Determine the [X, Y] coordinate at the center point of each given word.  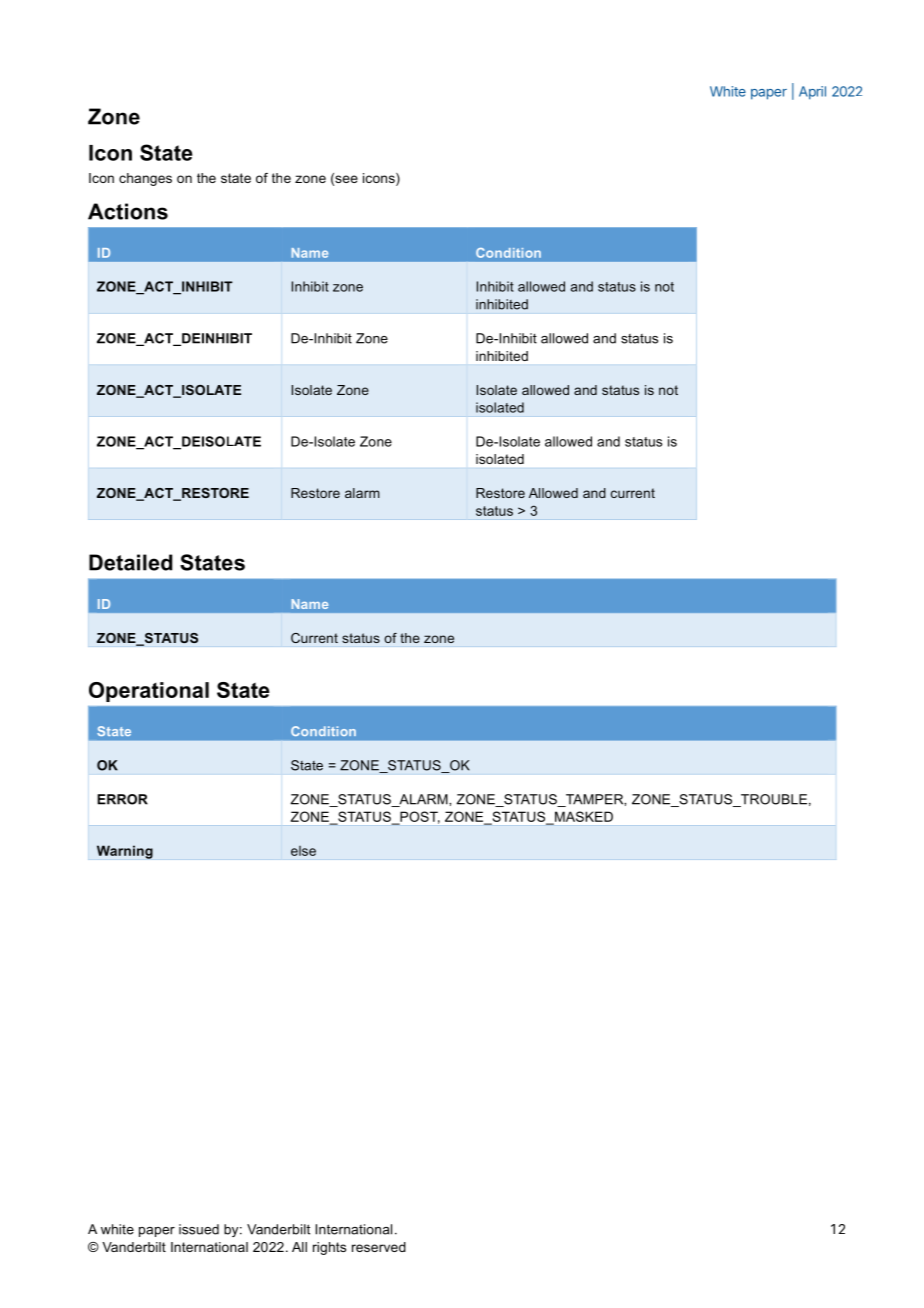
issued [199, 1229]
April [812, 93]
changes [145, 179]
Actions [128, 211]
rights [329, 1248]
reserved [379, 1247]
